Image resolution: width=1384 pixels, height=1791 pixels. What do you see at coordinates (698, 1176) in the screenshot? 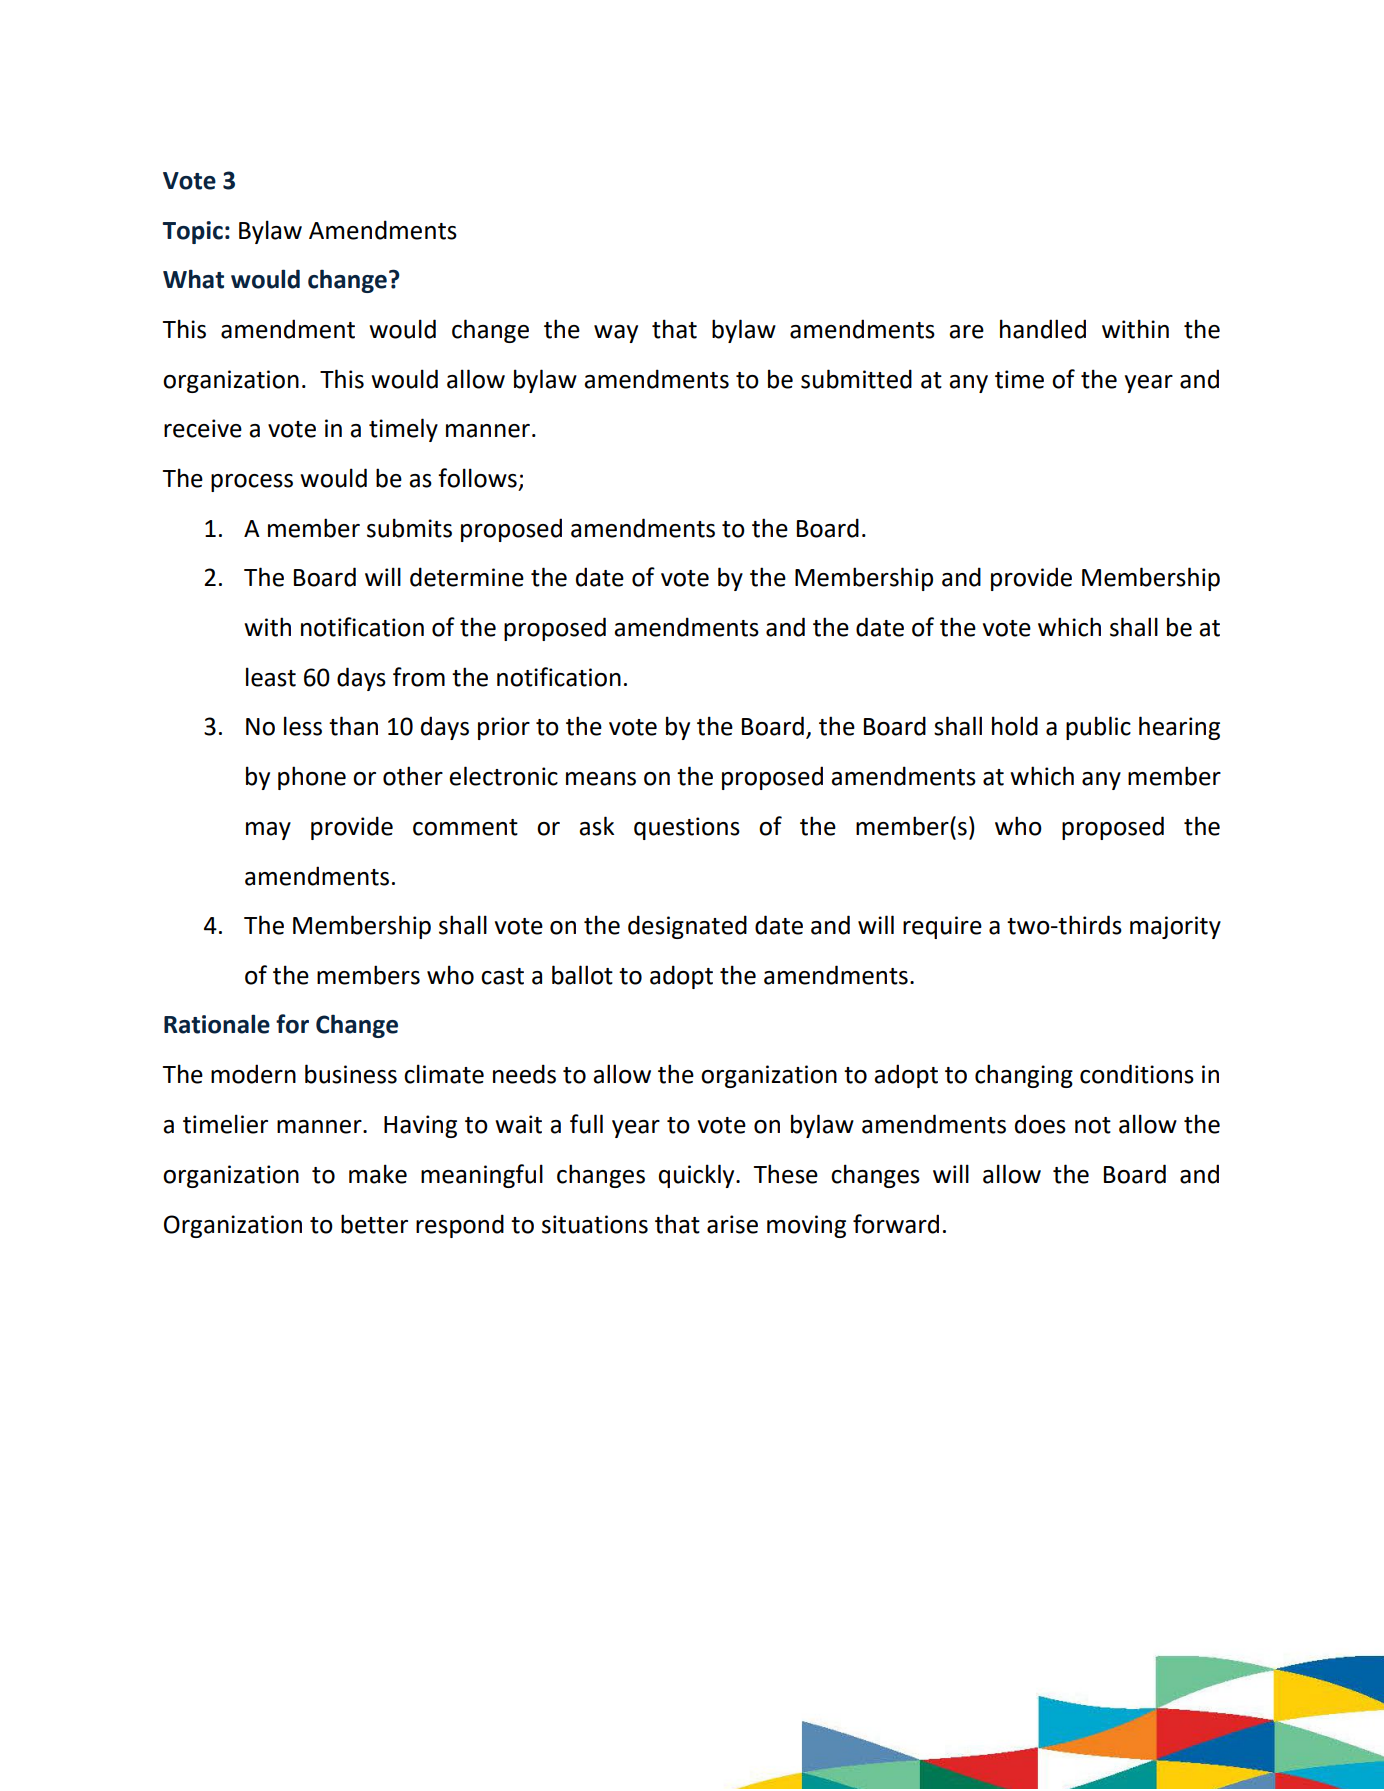
I see `quickly` at bounding box center [698, 1176].
